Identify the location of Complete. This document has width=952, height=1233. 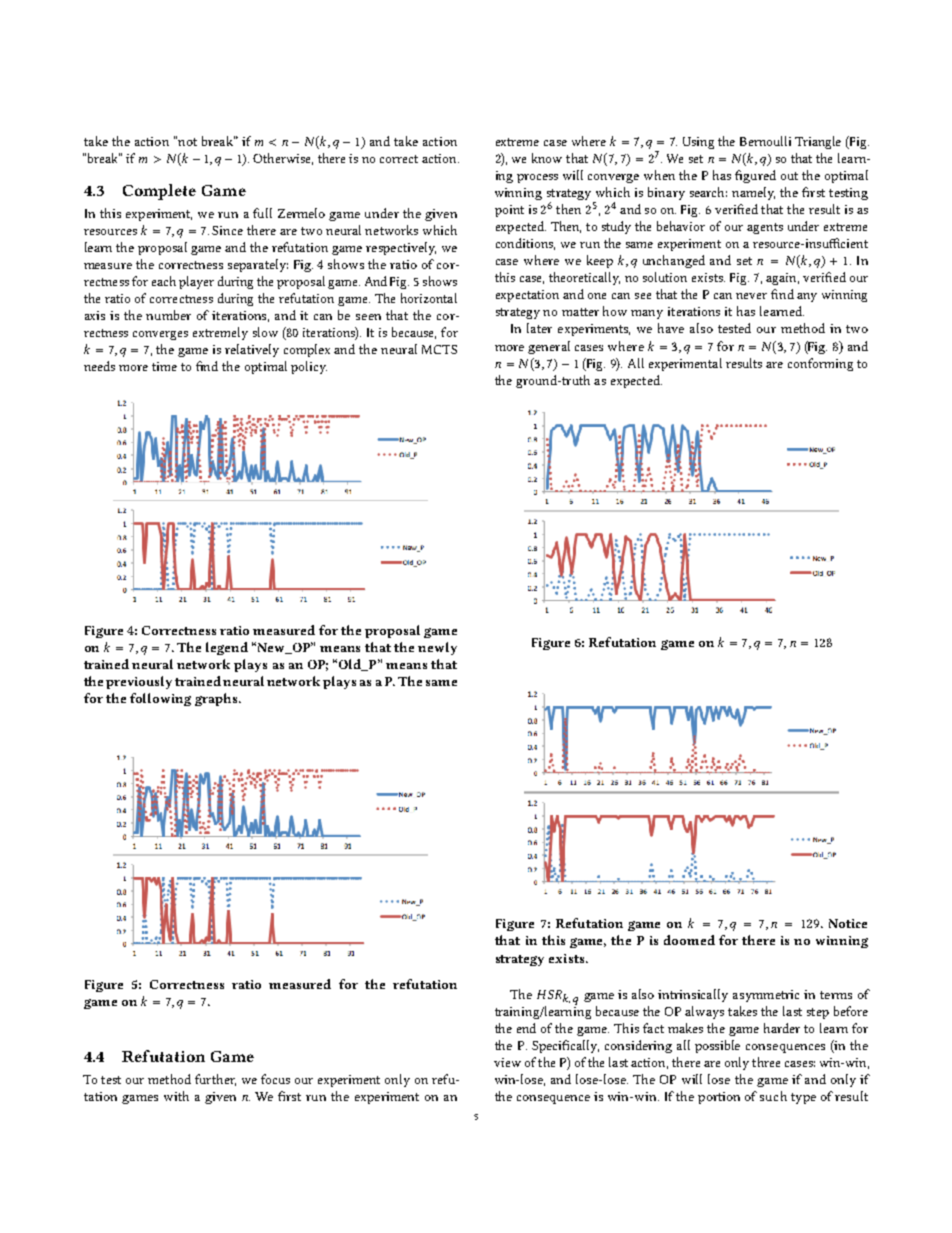
(159, 192).
